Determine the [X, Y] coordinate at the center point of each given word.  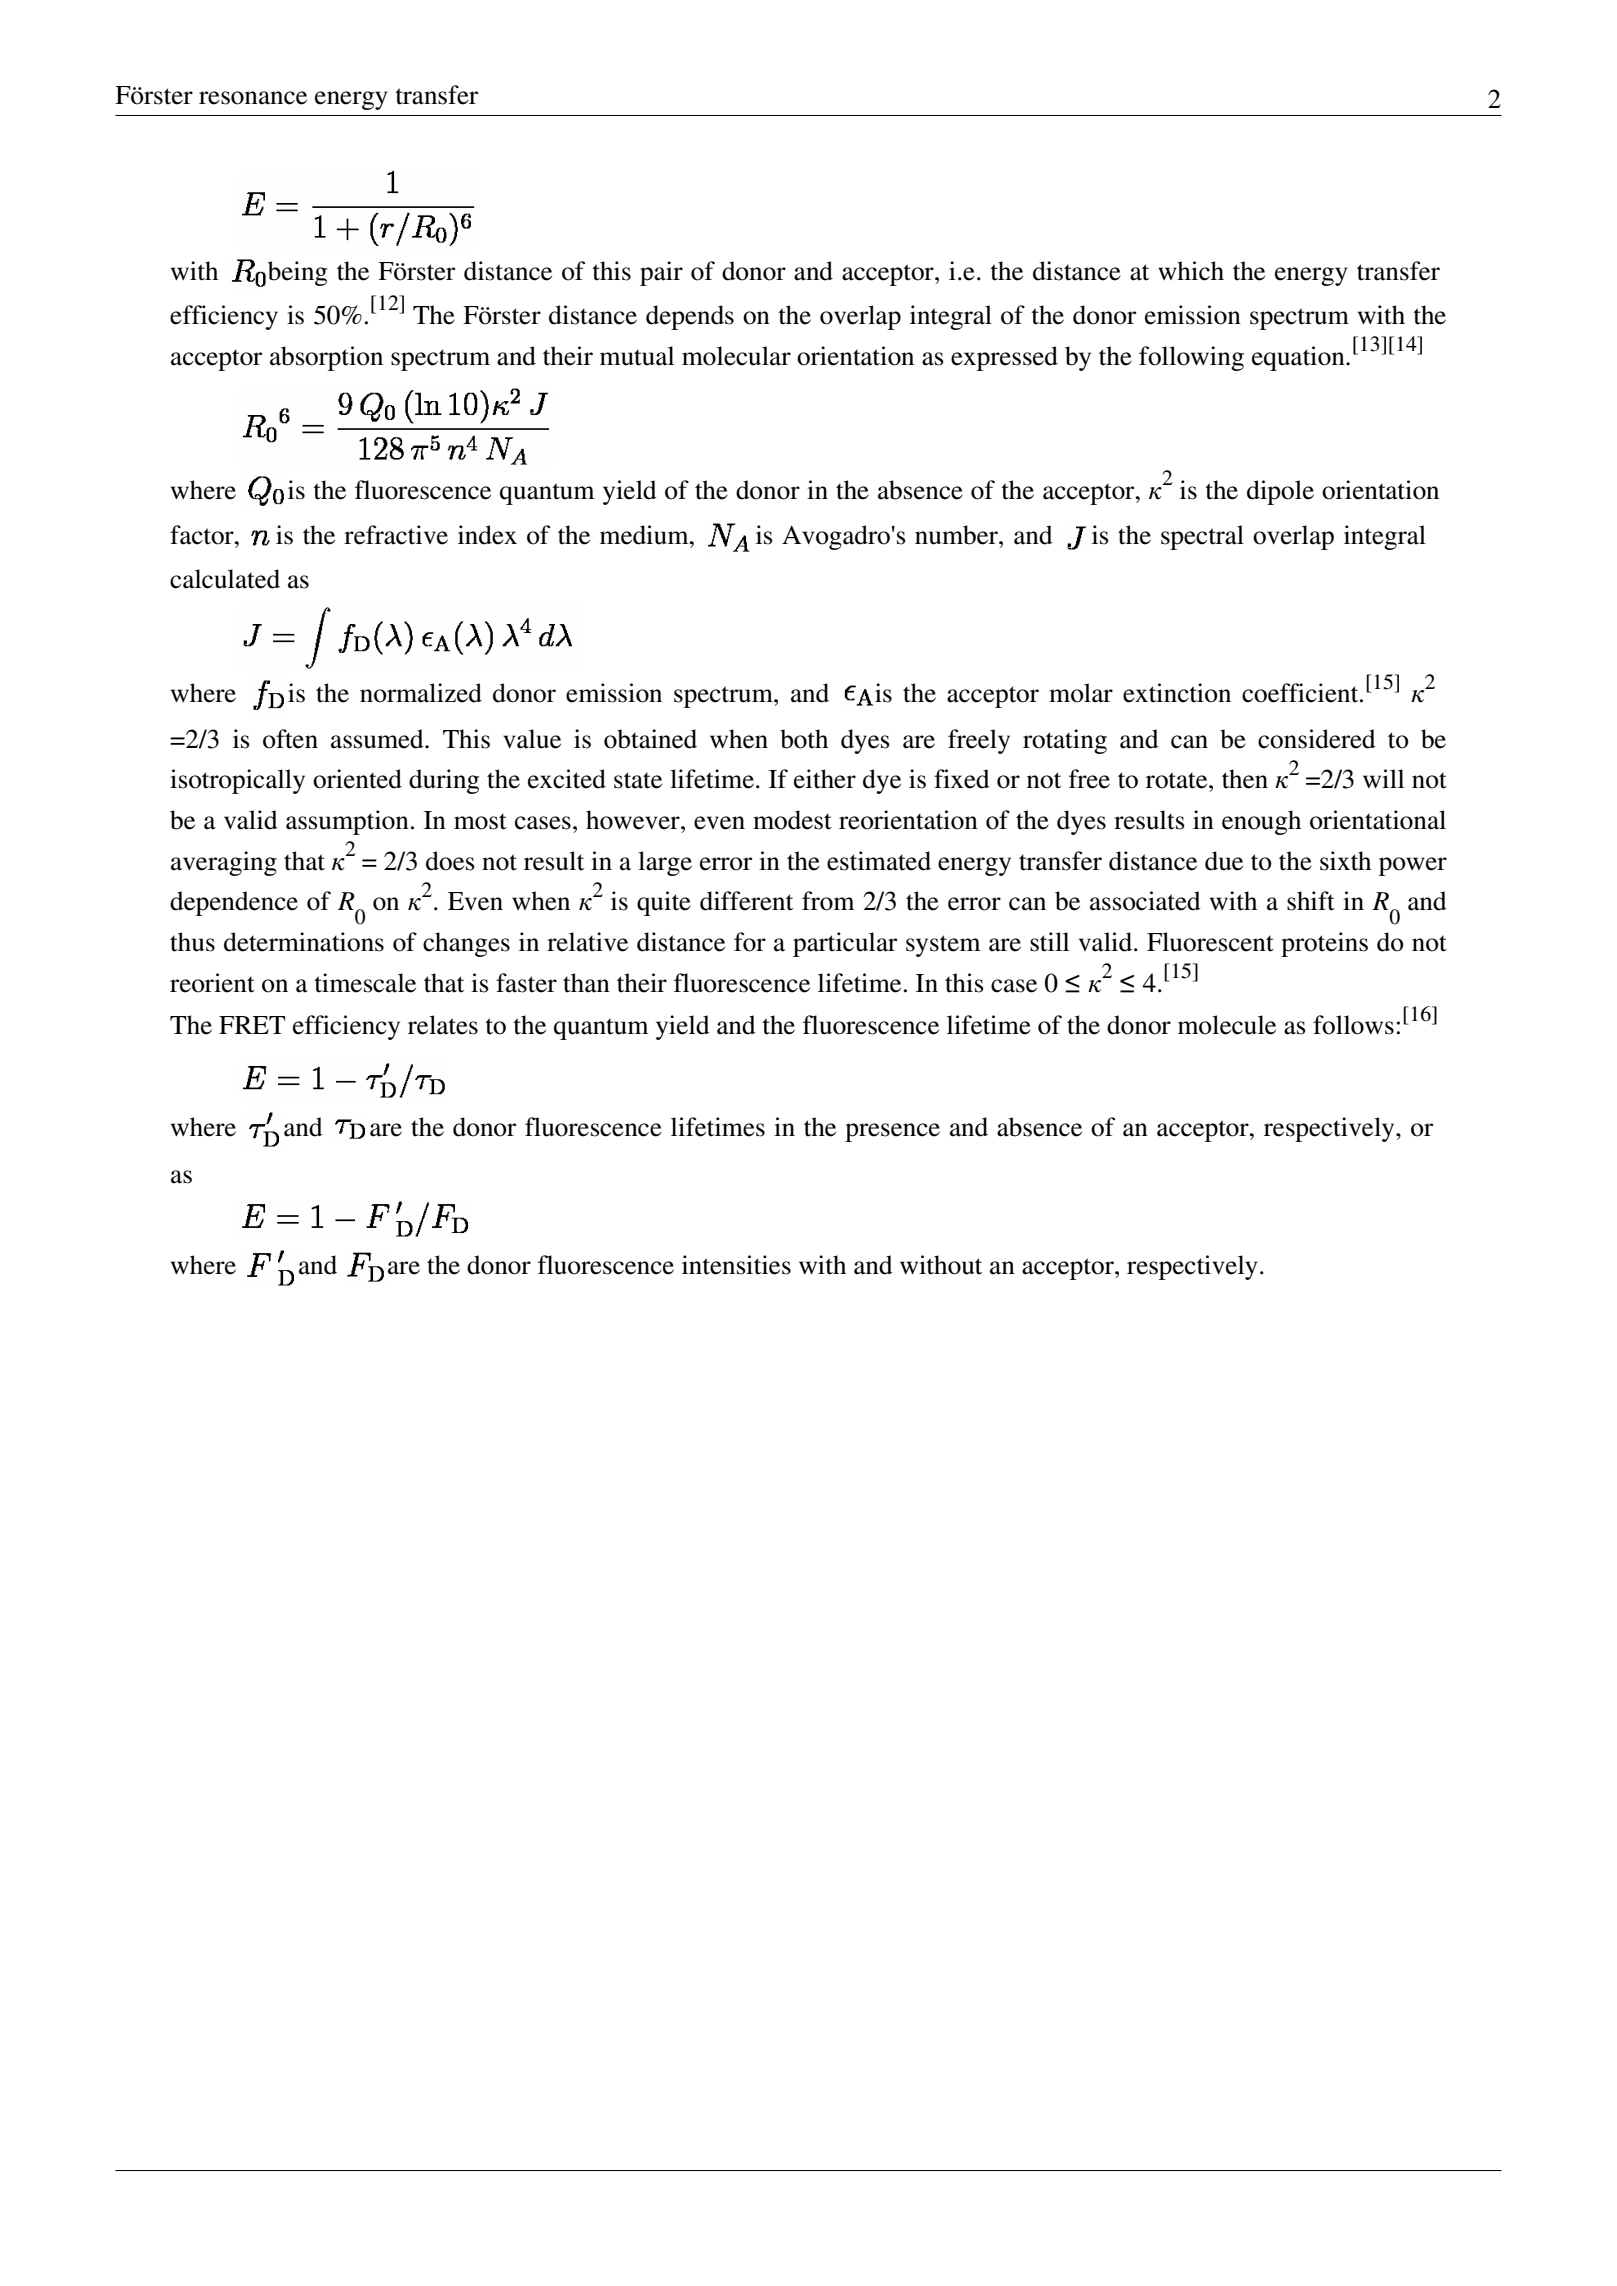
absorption [326, 358]
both [804, 739]
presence [892, 1132]
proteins [1324, 944]
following [1191, 358]
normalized [421, 693]
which [1191, 271]
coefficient [1301, 693]
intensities [736, 1265]
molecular [736, 356]
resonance [253, 98]
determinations [304, 942]
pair [661, 273]
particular [845, 944]
